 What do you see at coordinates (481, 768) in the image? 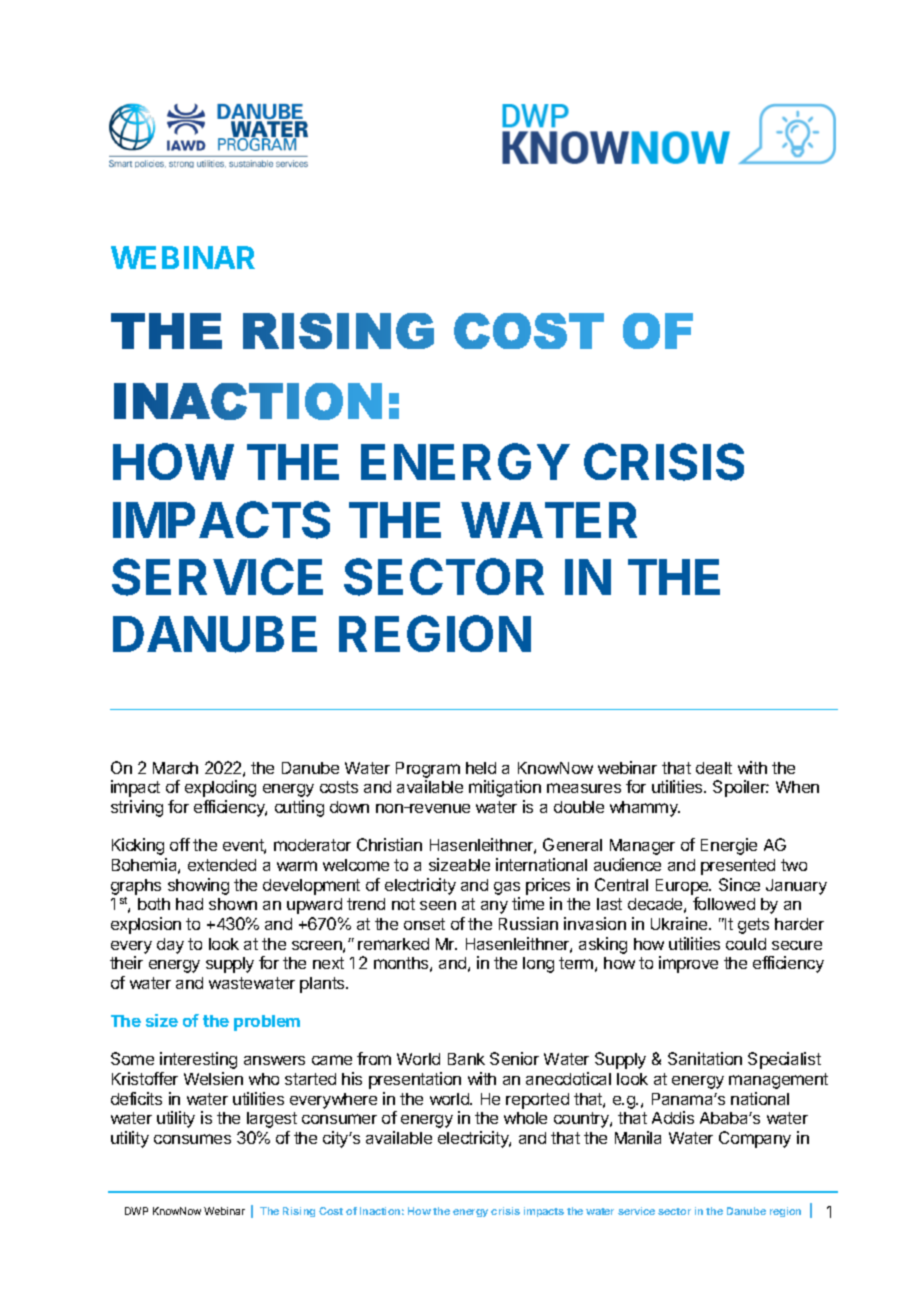
I see `held` at bounding box center [481, 768].
